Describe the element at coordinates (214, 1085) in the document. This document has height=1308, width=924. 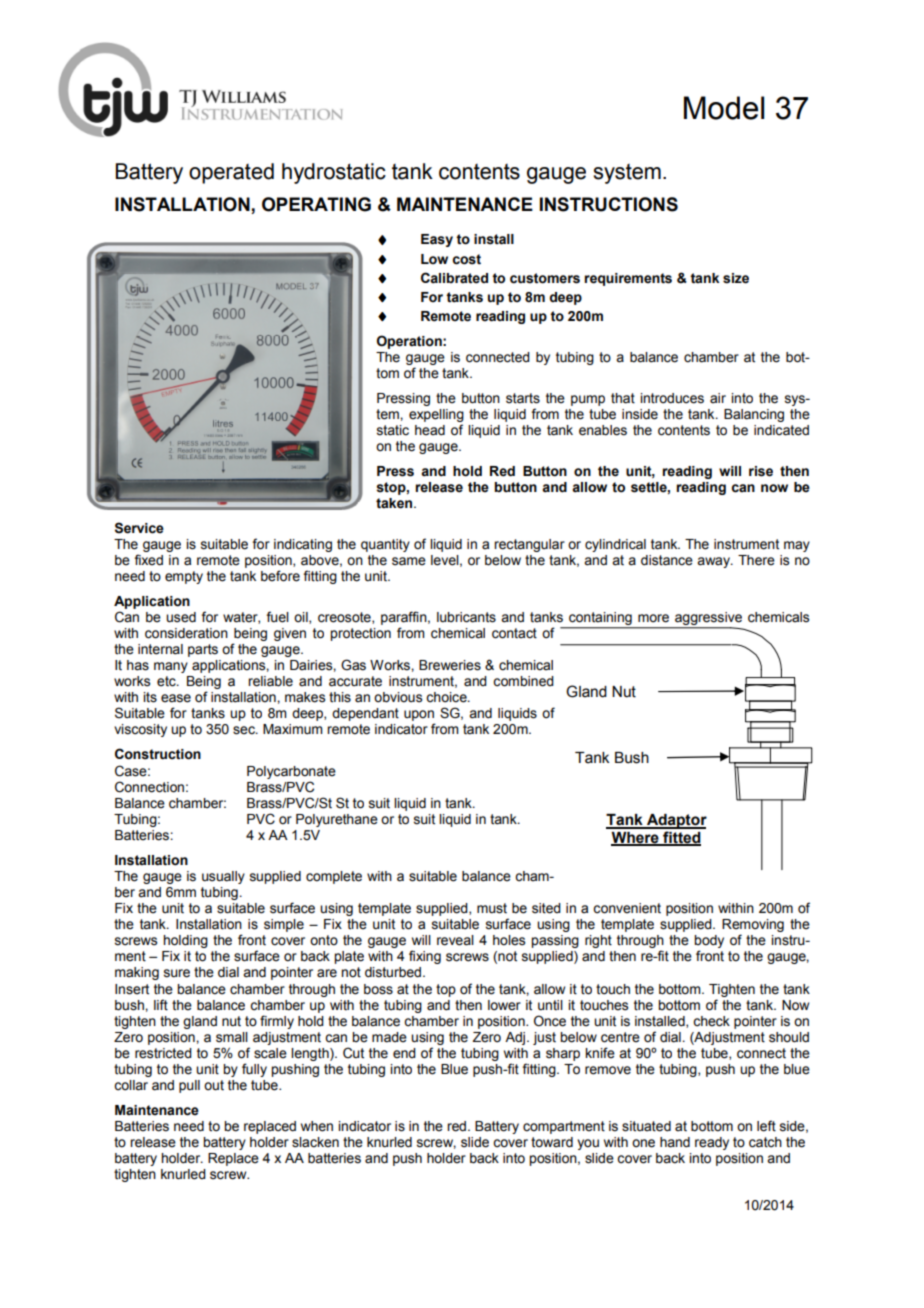
I see `out` at that location.
